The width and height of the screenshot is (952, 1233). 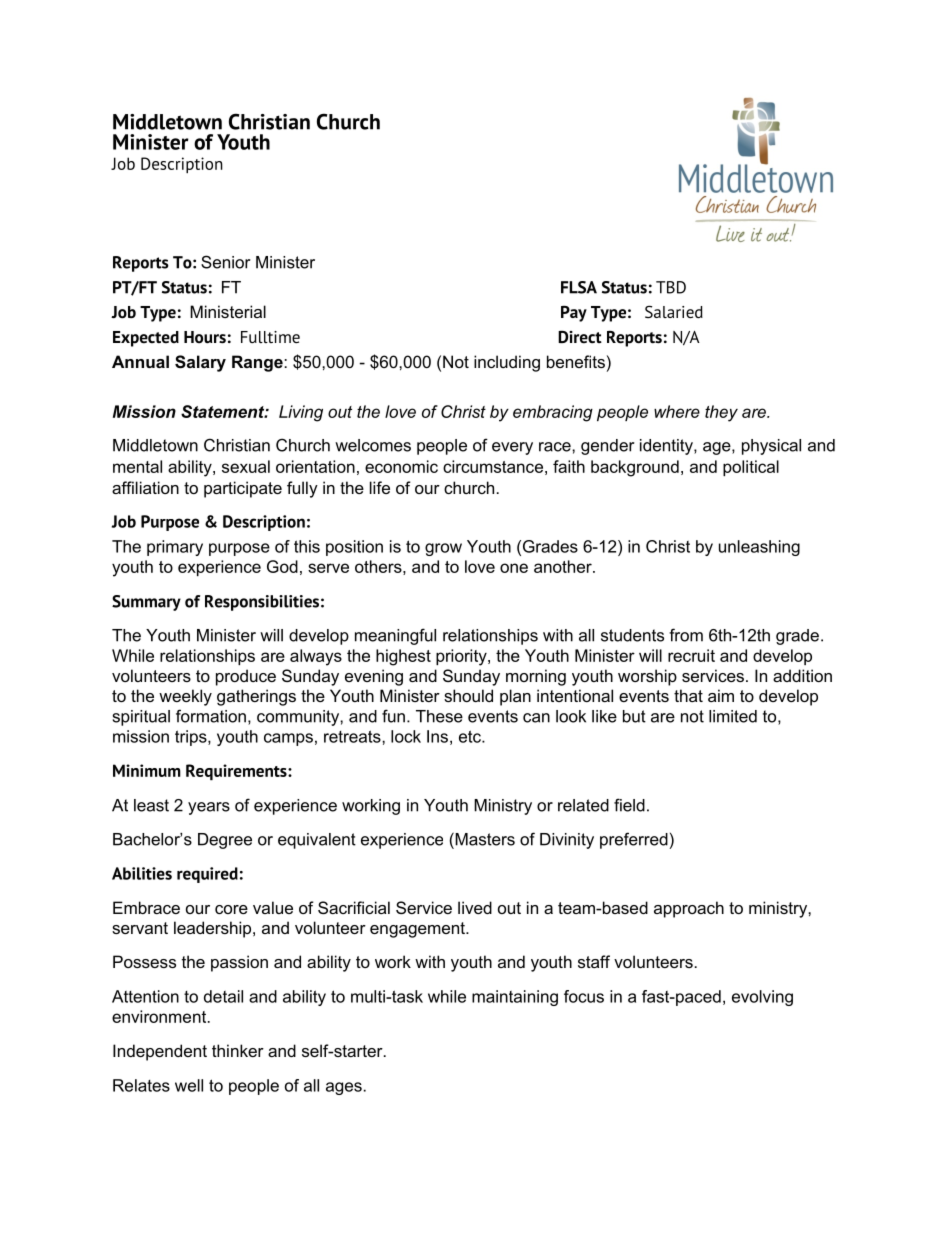 I want to click on aim, so click(x=721, y=695).
